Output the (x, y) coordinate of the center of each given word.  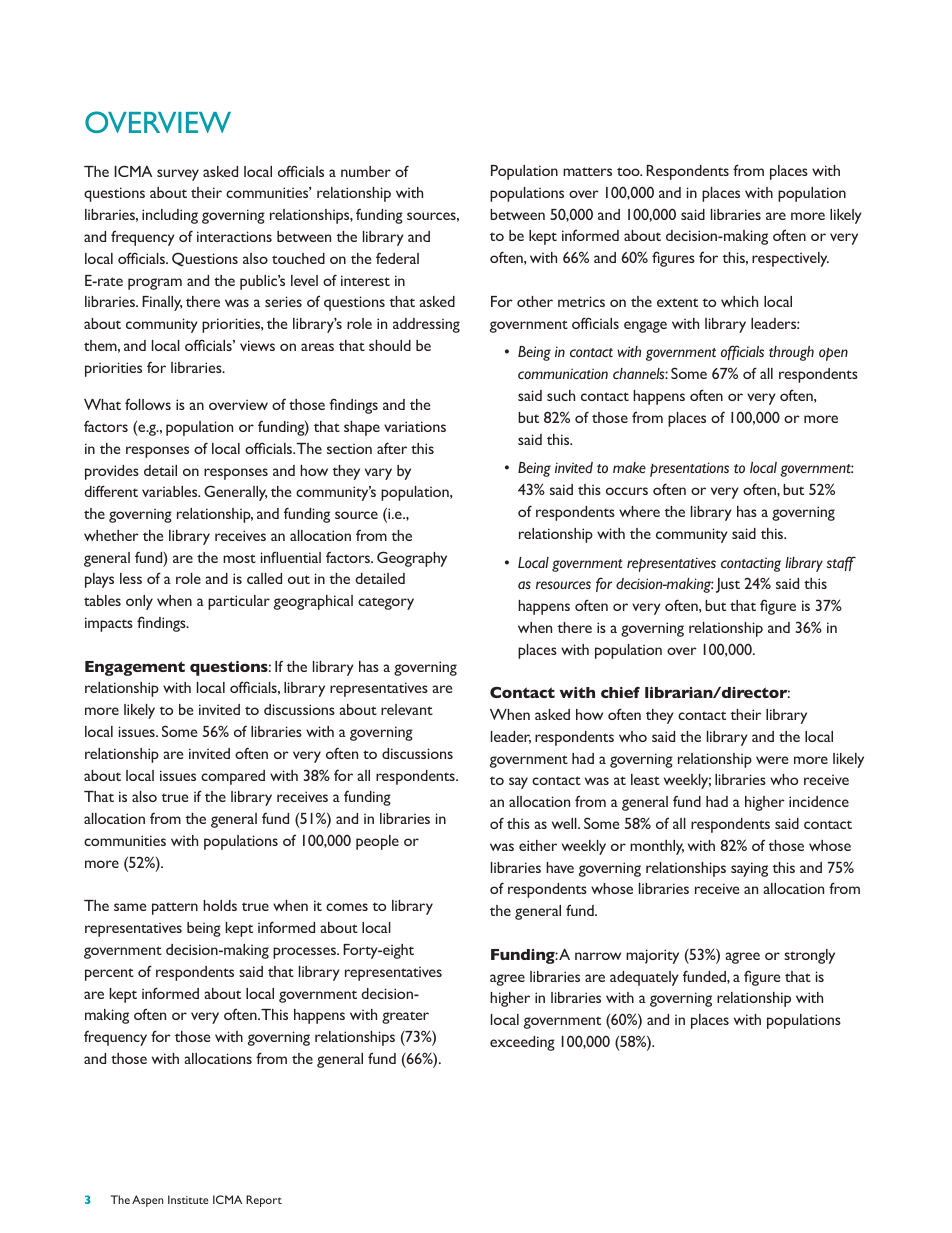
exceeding (522, 1043)
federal (397, 258)
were (772, 760)
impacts (109, 624)
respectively (790, 259)
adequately (644, 978)
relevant (407, 709)
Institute (188, 1199)
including (170, 216)
